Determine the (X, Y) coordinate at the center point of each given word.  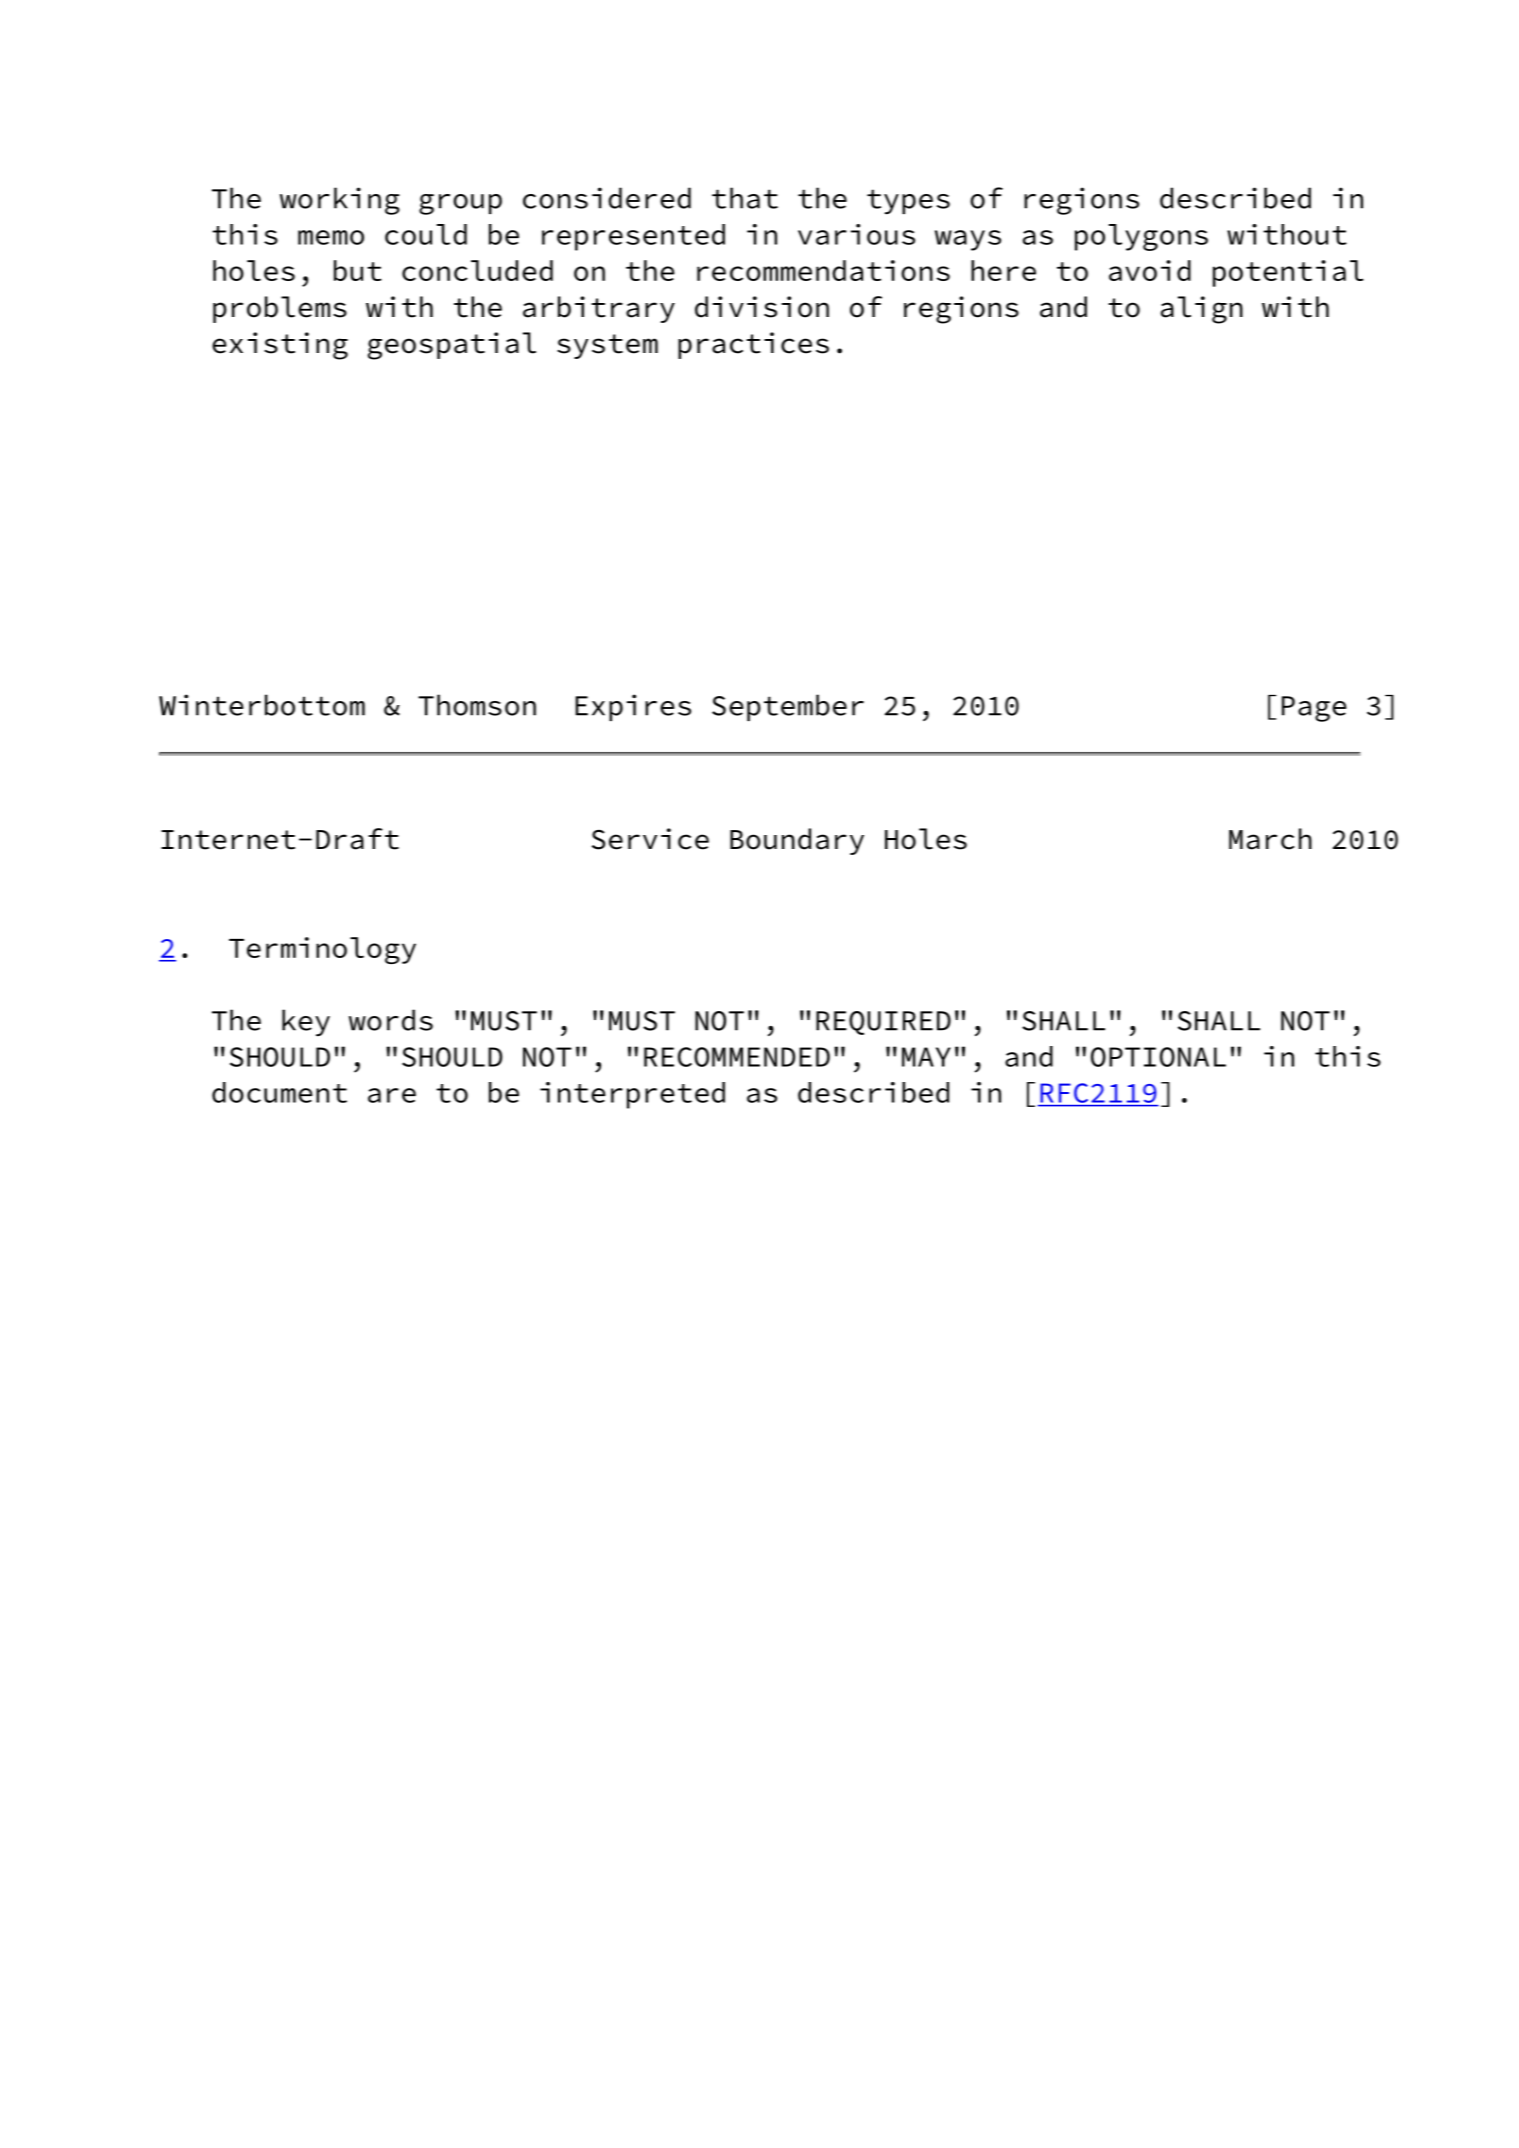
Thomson (477, 705)
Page (1314, 709)
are (392, 1095)
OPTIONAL (1158, 1057)
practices (753, 345)
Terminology (322, 950)
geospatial (452, 346)
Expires (633, 707)
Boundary (797, 841)
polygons (1141, 237)
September (788, 707)
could (426, 234)
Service (650, 839)
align (1202, 310)
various (856, 234)
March (1270, 839)
